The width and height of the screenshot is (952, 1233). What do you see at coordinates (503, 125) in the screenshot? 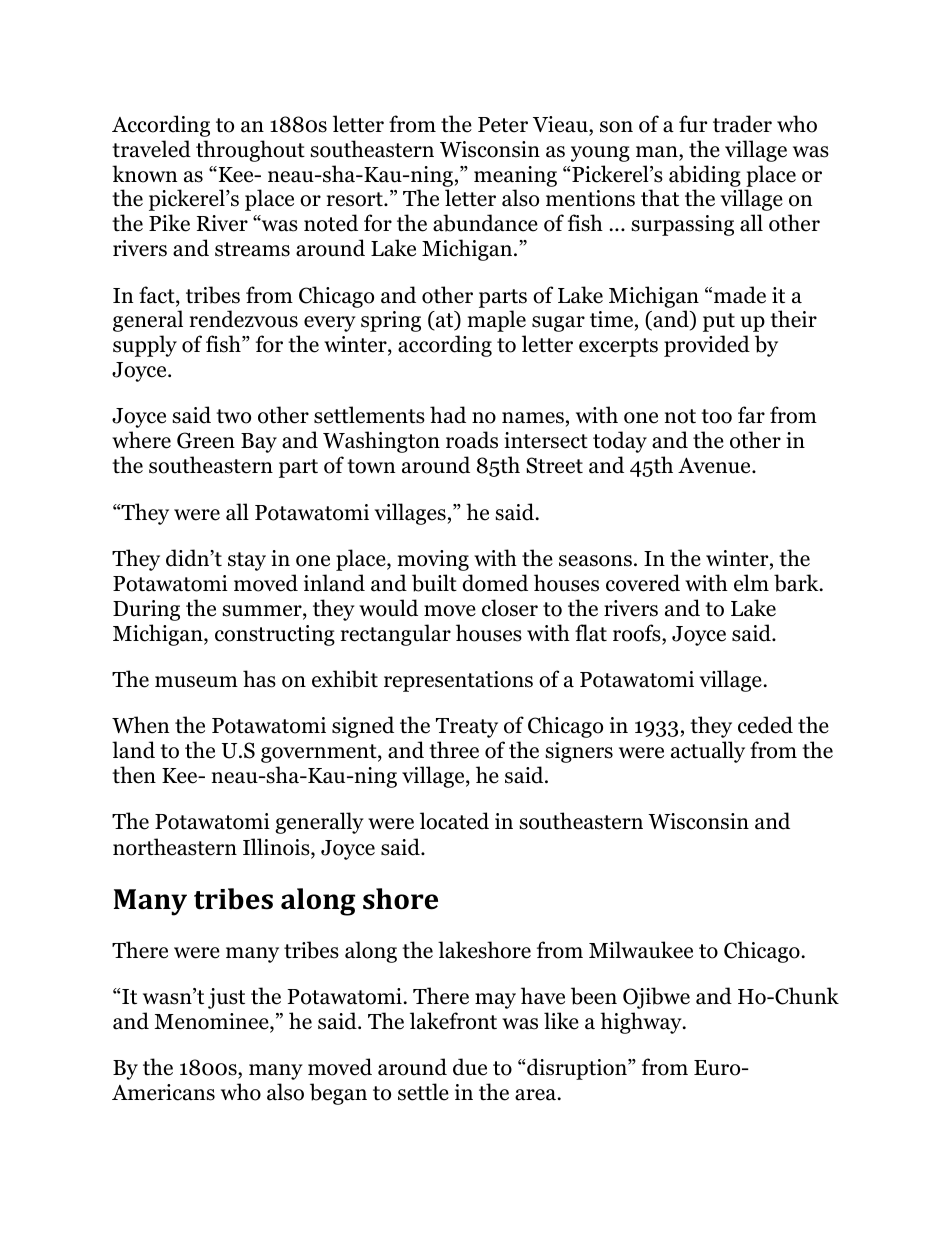
I see `Peter` at bounding box center [503, 125].
